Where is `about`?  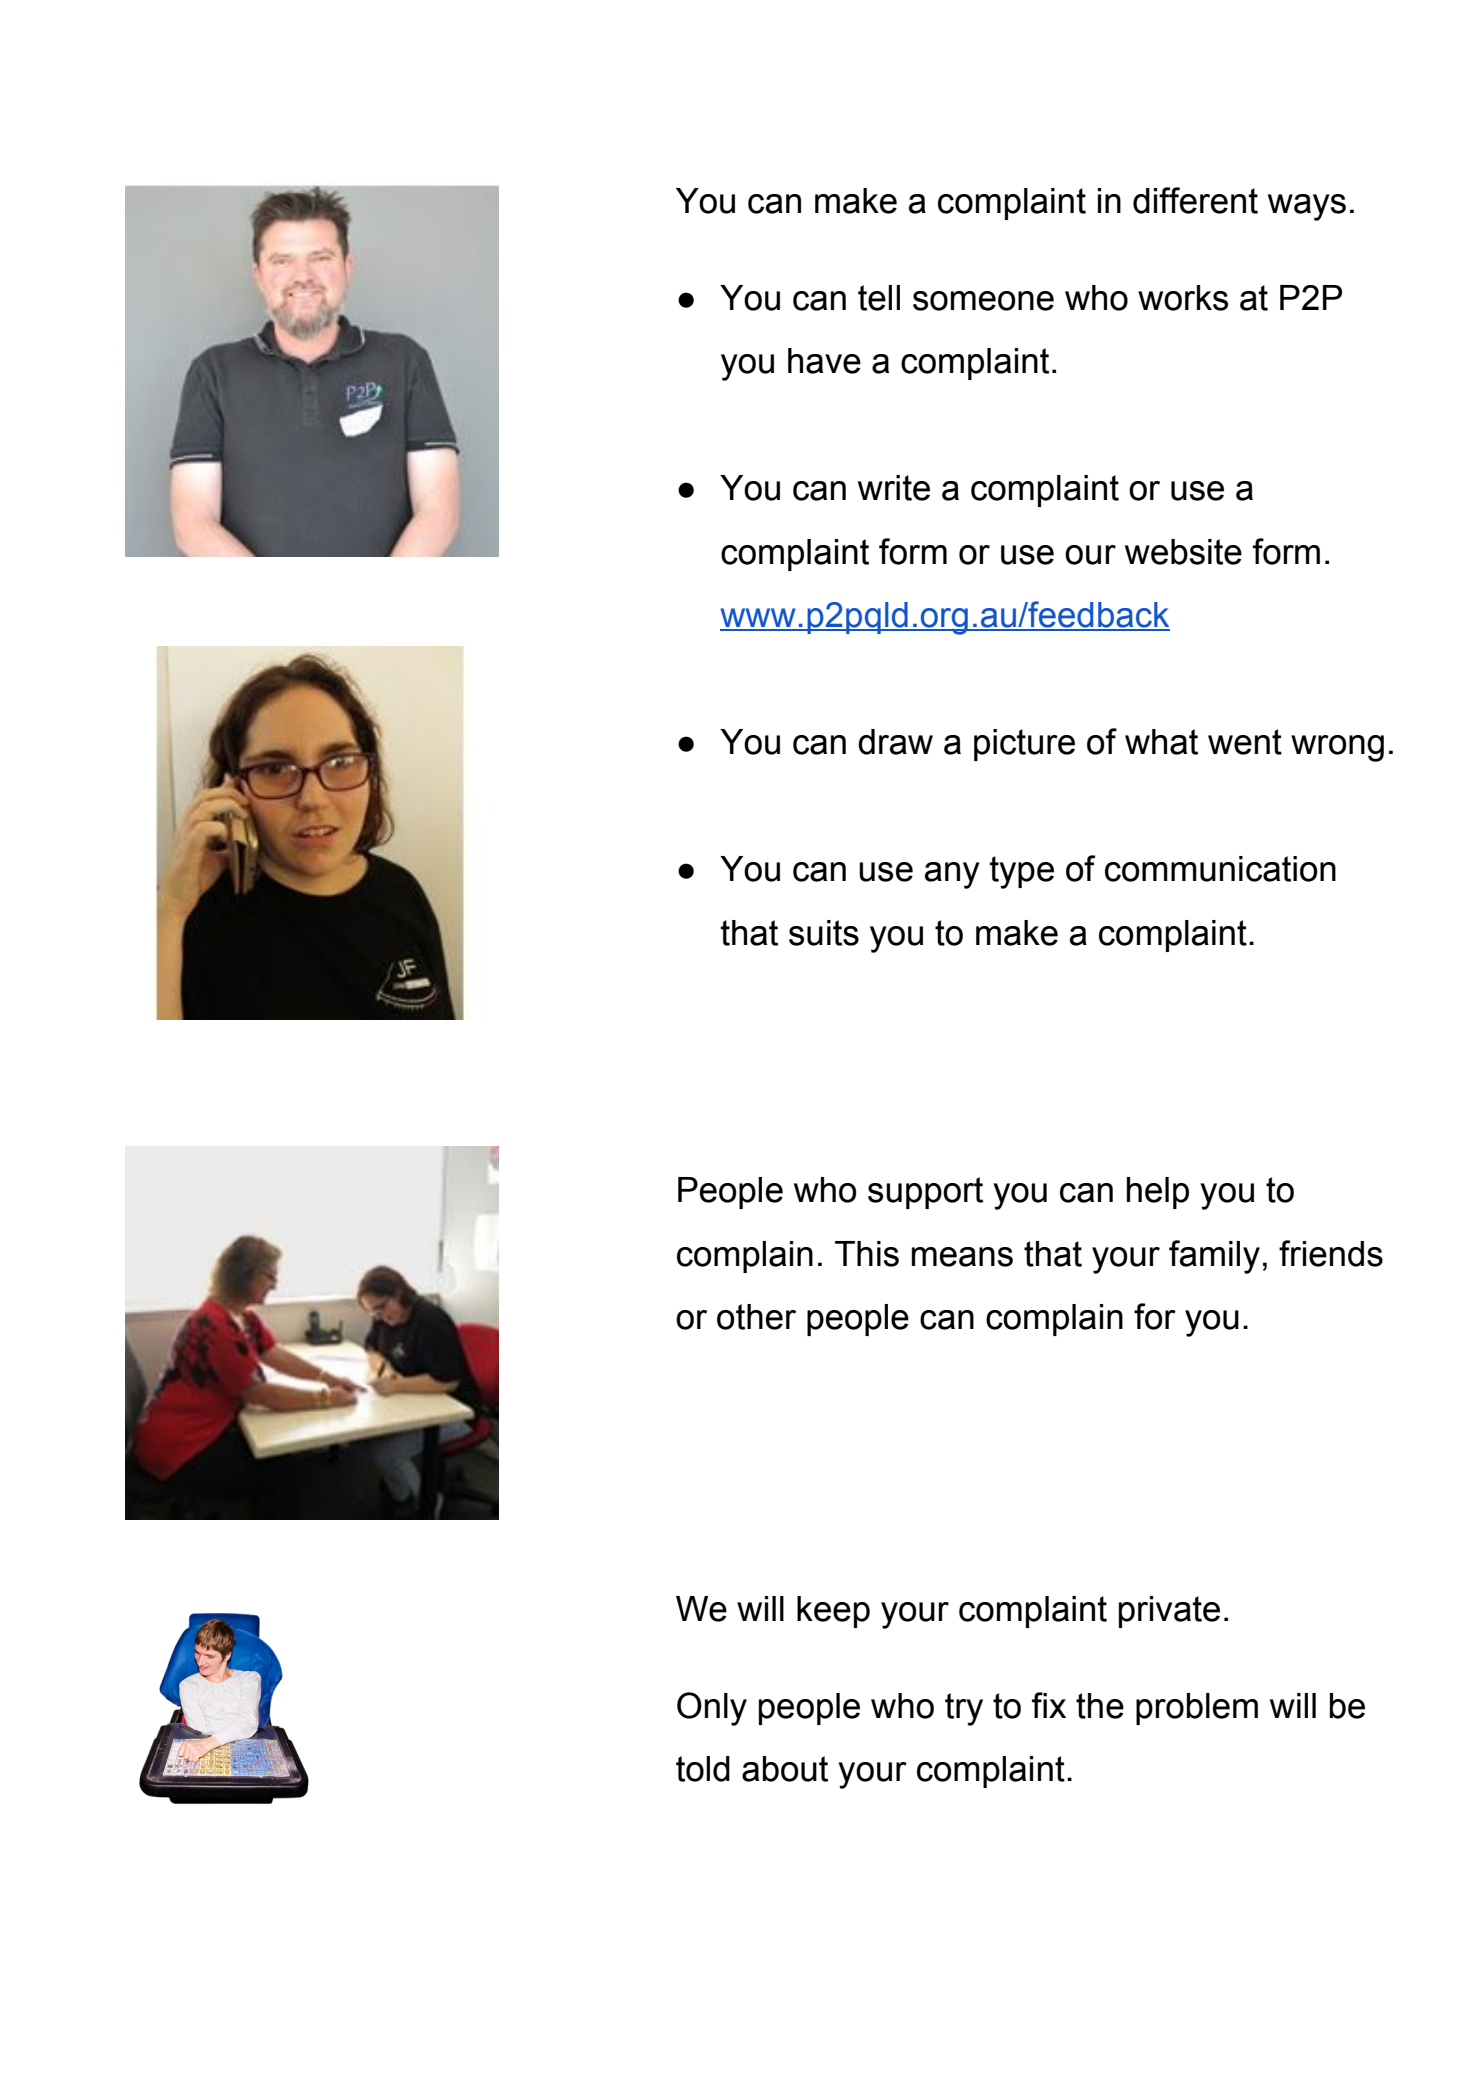
about is located at coordinates (785, 1769).
